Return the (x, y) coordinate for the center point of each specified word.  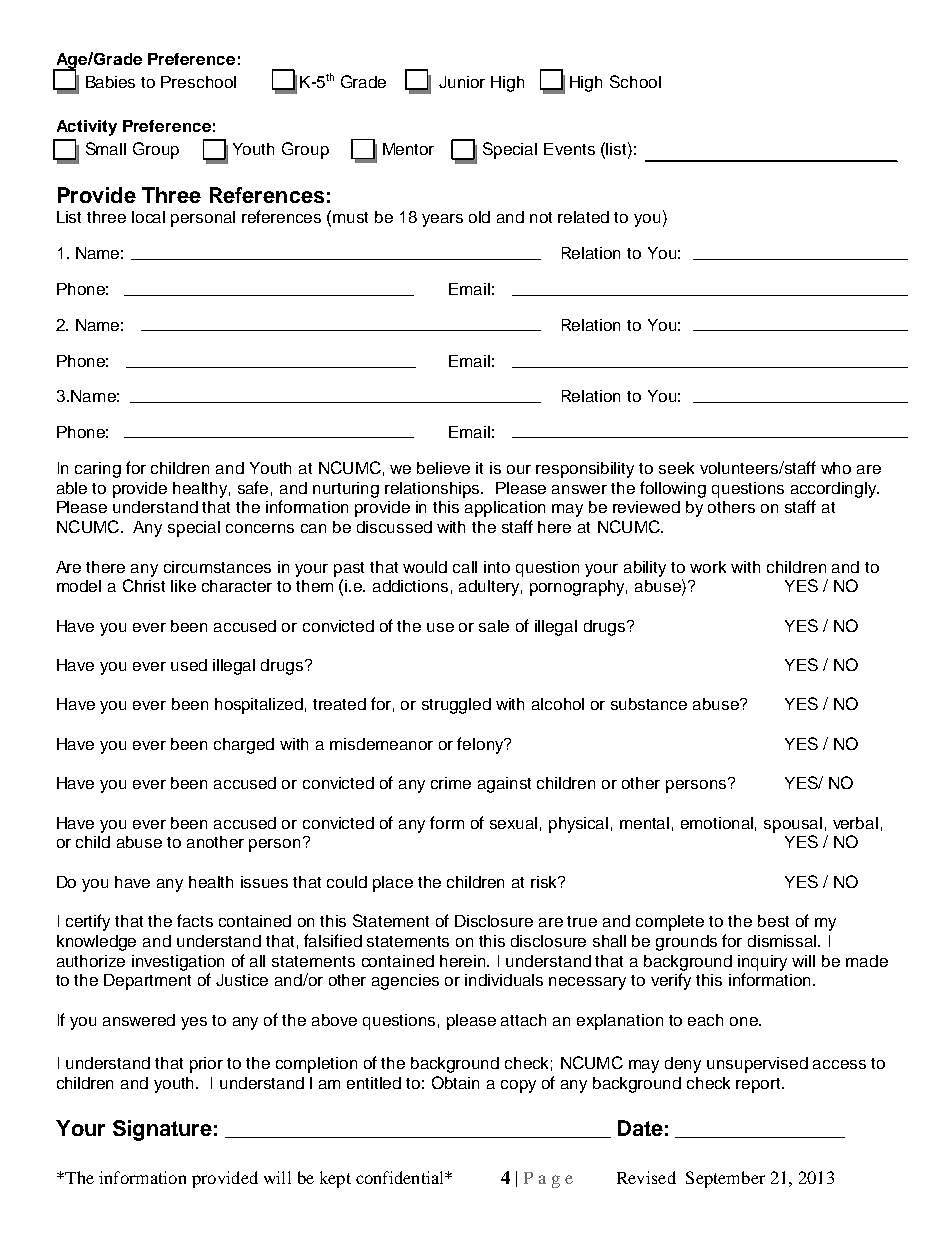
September (725, 1179)
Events (569, 149)
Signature (162, 1130)
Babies (110, 82)
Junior (462, 82)
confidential (401, 1177)
